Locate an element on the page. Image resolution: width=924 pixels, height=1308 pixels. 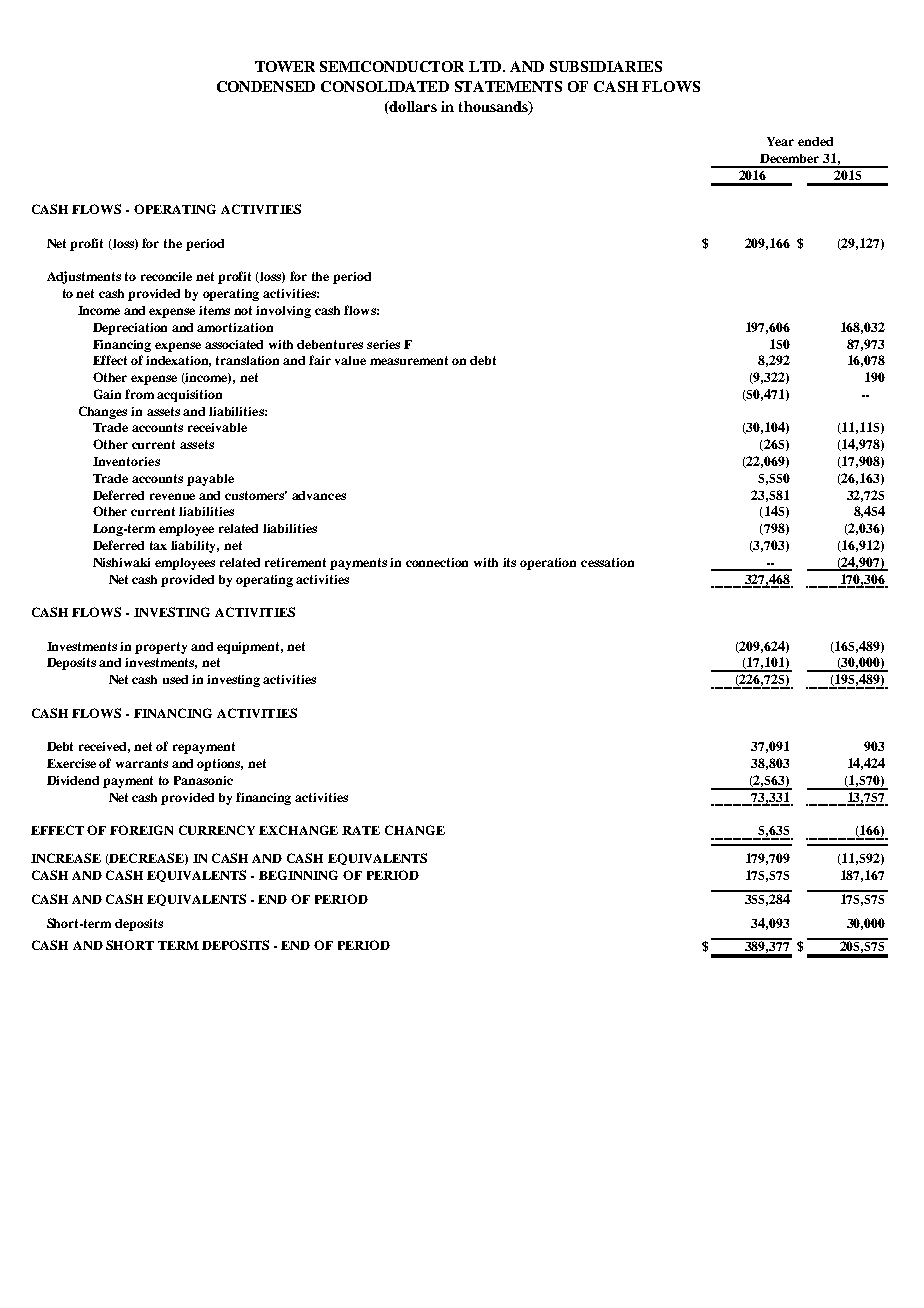
dollars is located at coordinates (412, 106).
